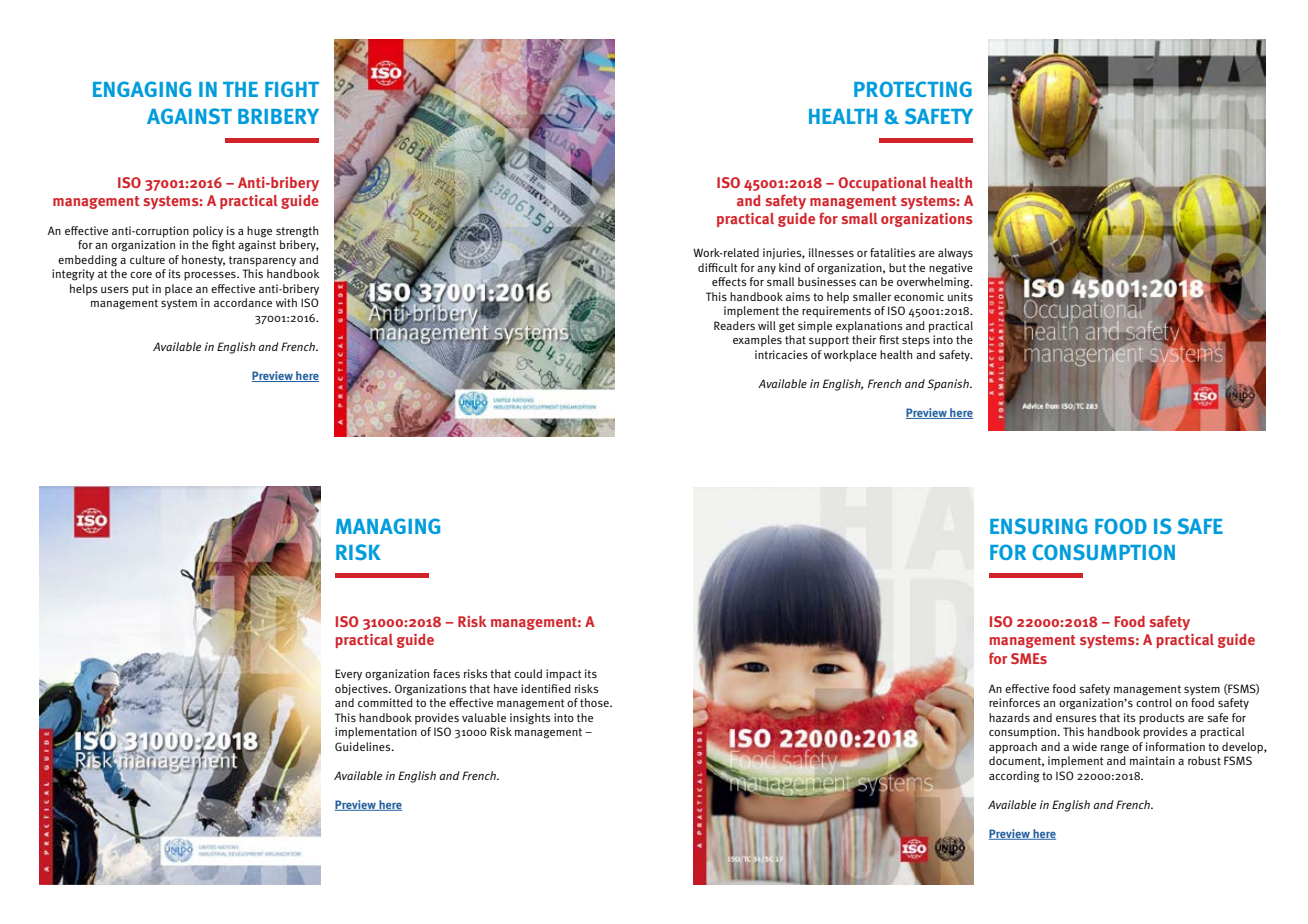  What do you see at coordinates (913, 89) in the page?
I see `PROTECTING` at bounding box center [913, 89].
